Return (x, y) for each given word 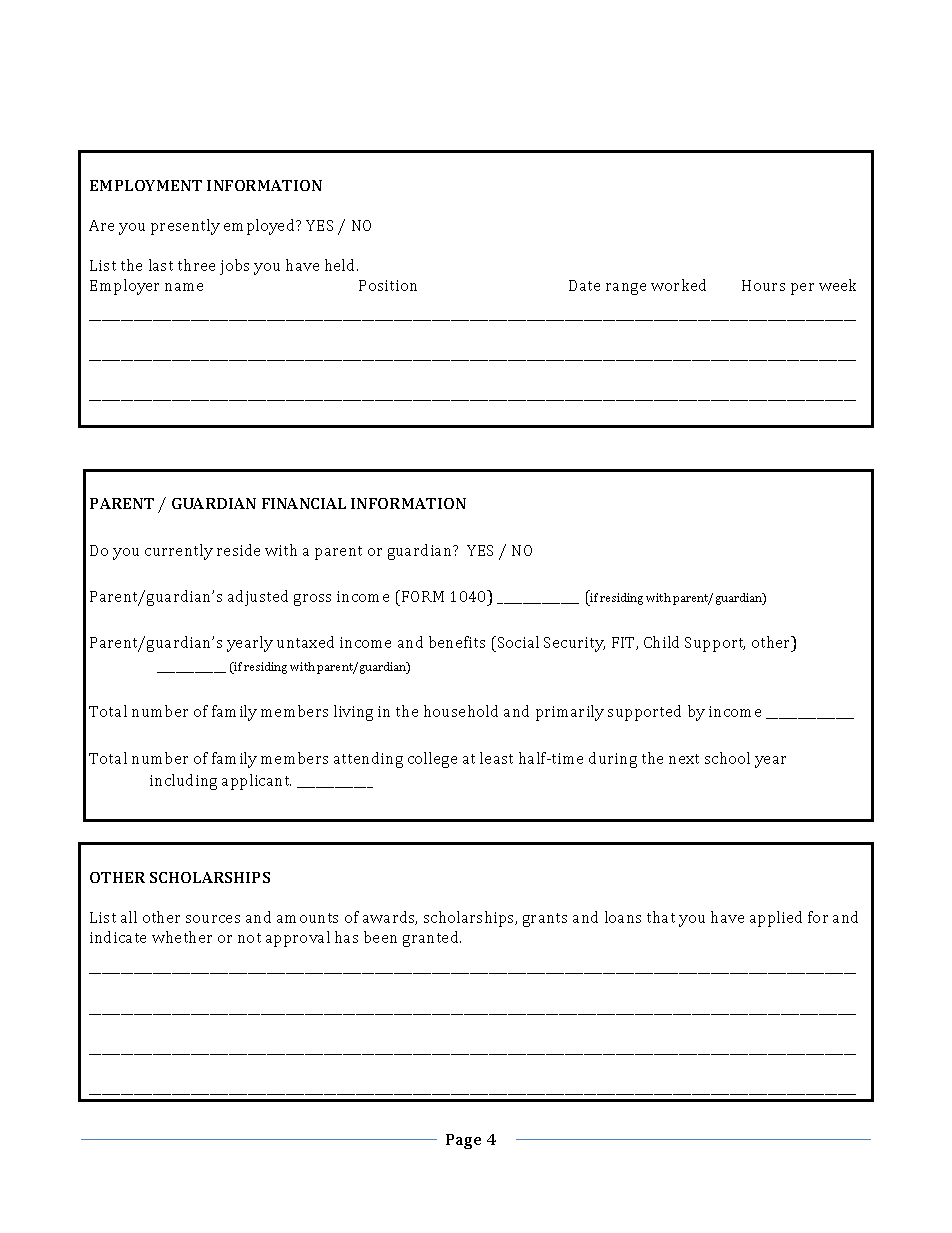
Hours (763, 285)
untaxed (305, 642)
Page (463, 1141)
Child (661, 642)
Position (388, 285)
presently (185, 227)
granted (432, 939)
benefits (457, 642)
